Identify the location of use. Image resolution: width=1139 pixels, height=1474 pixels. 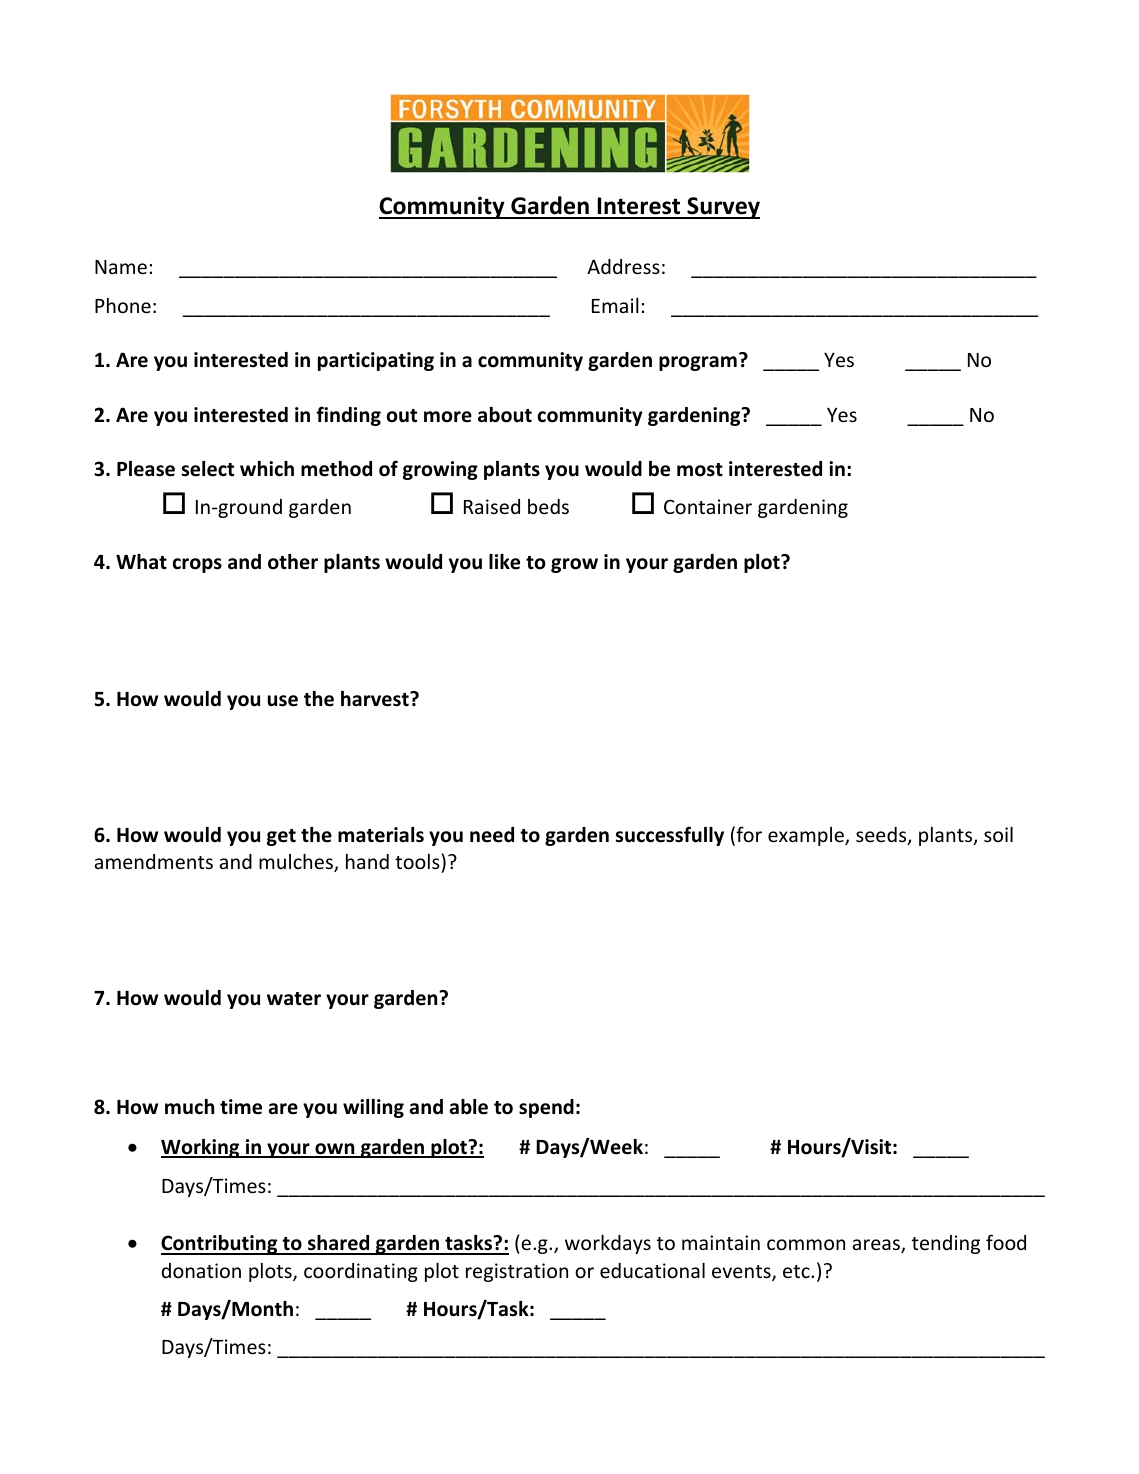
(283, 701).
